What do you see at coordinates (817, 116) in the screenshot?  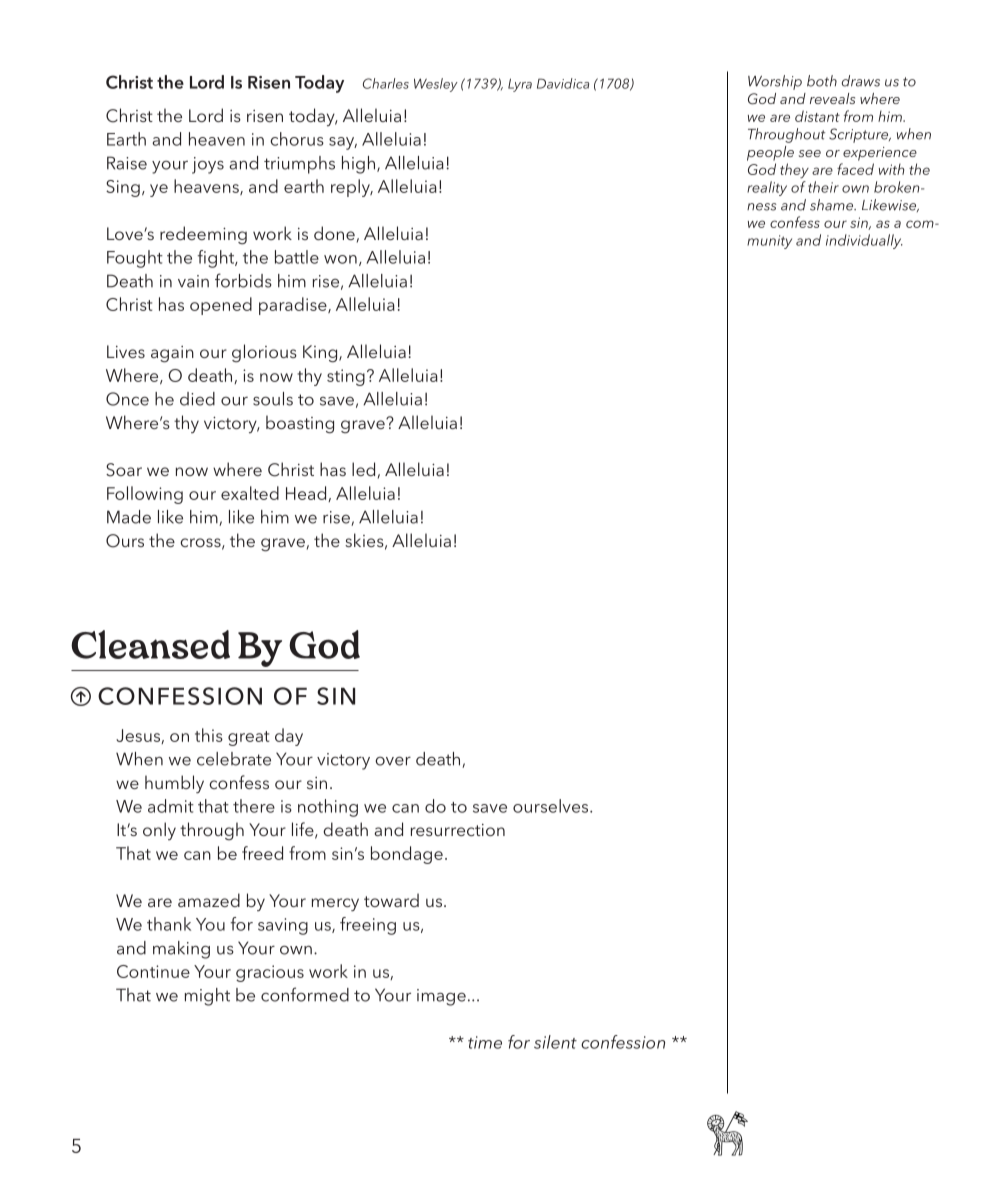 I see `distant` at bounding box center [817, 116].
